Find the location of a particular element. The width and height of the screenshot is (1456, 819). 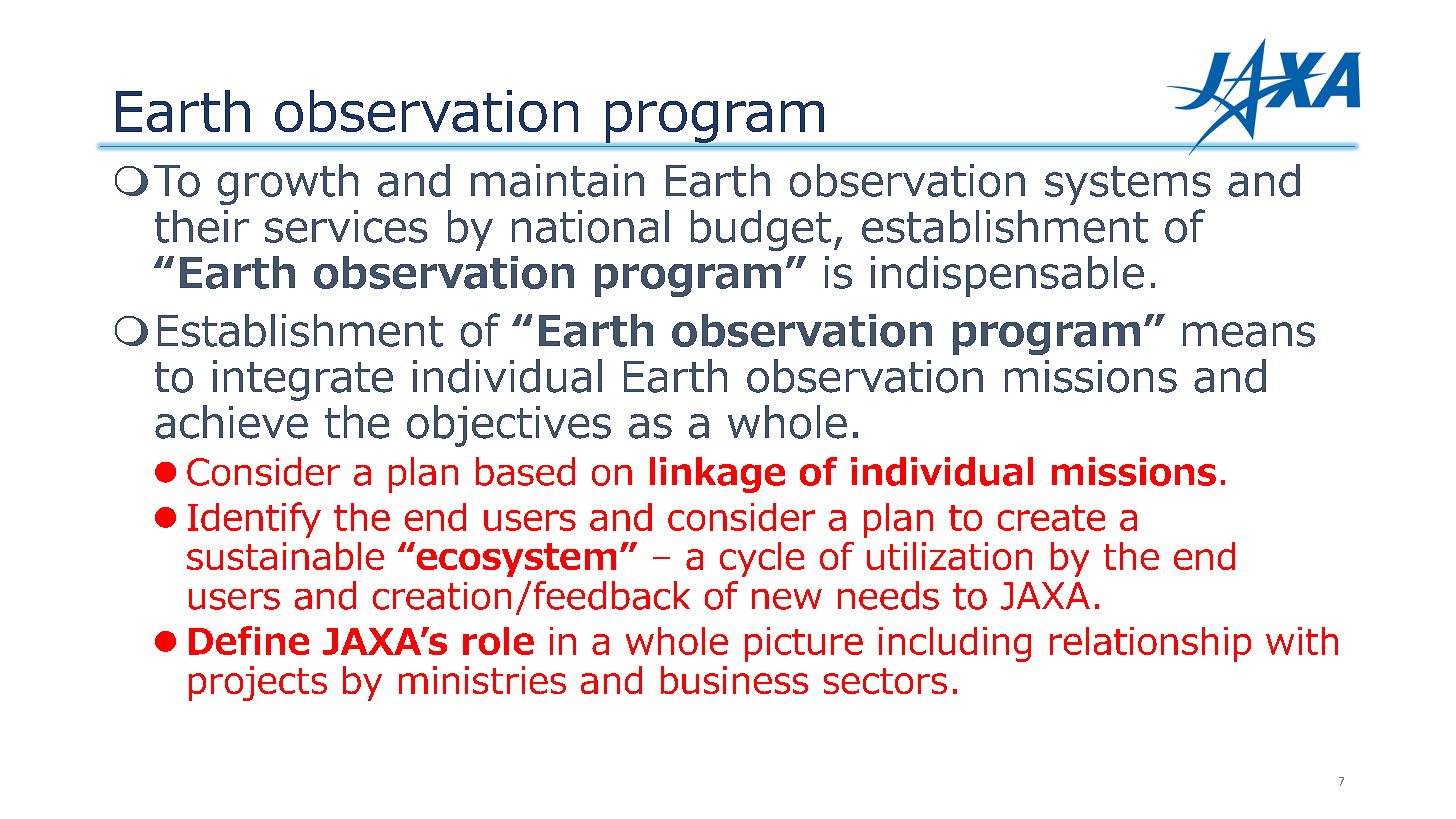

linkage is located at coordinates (717, 475).
